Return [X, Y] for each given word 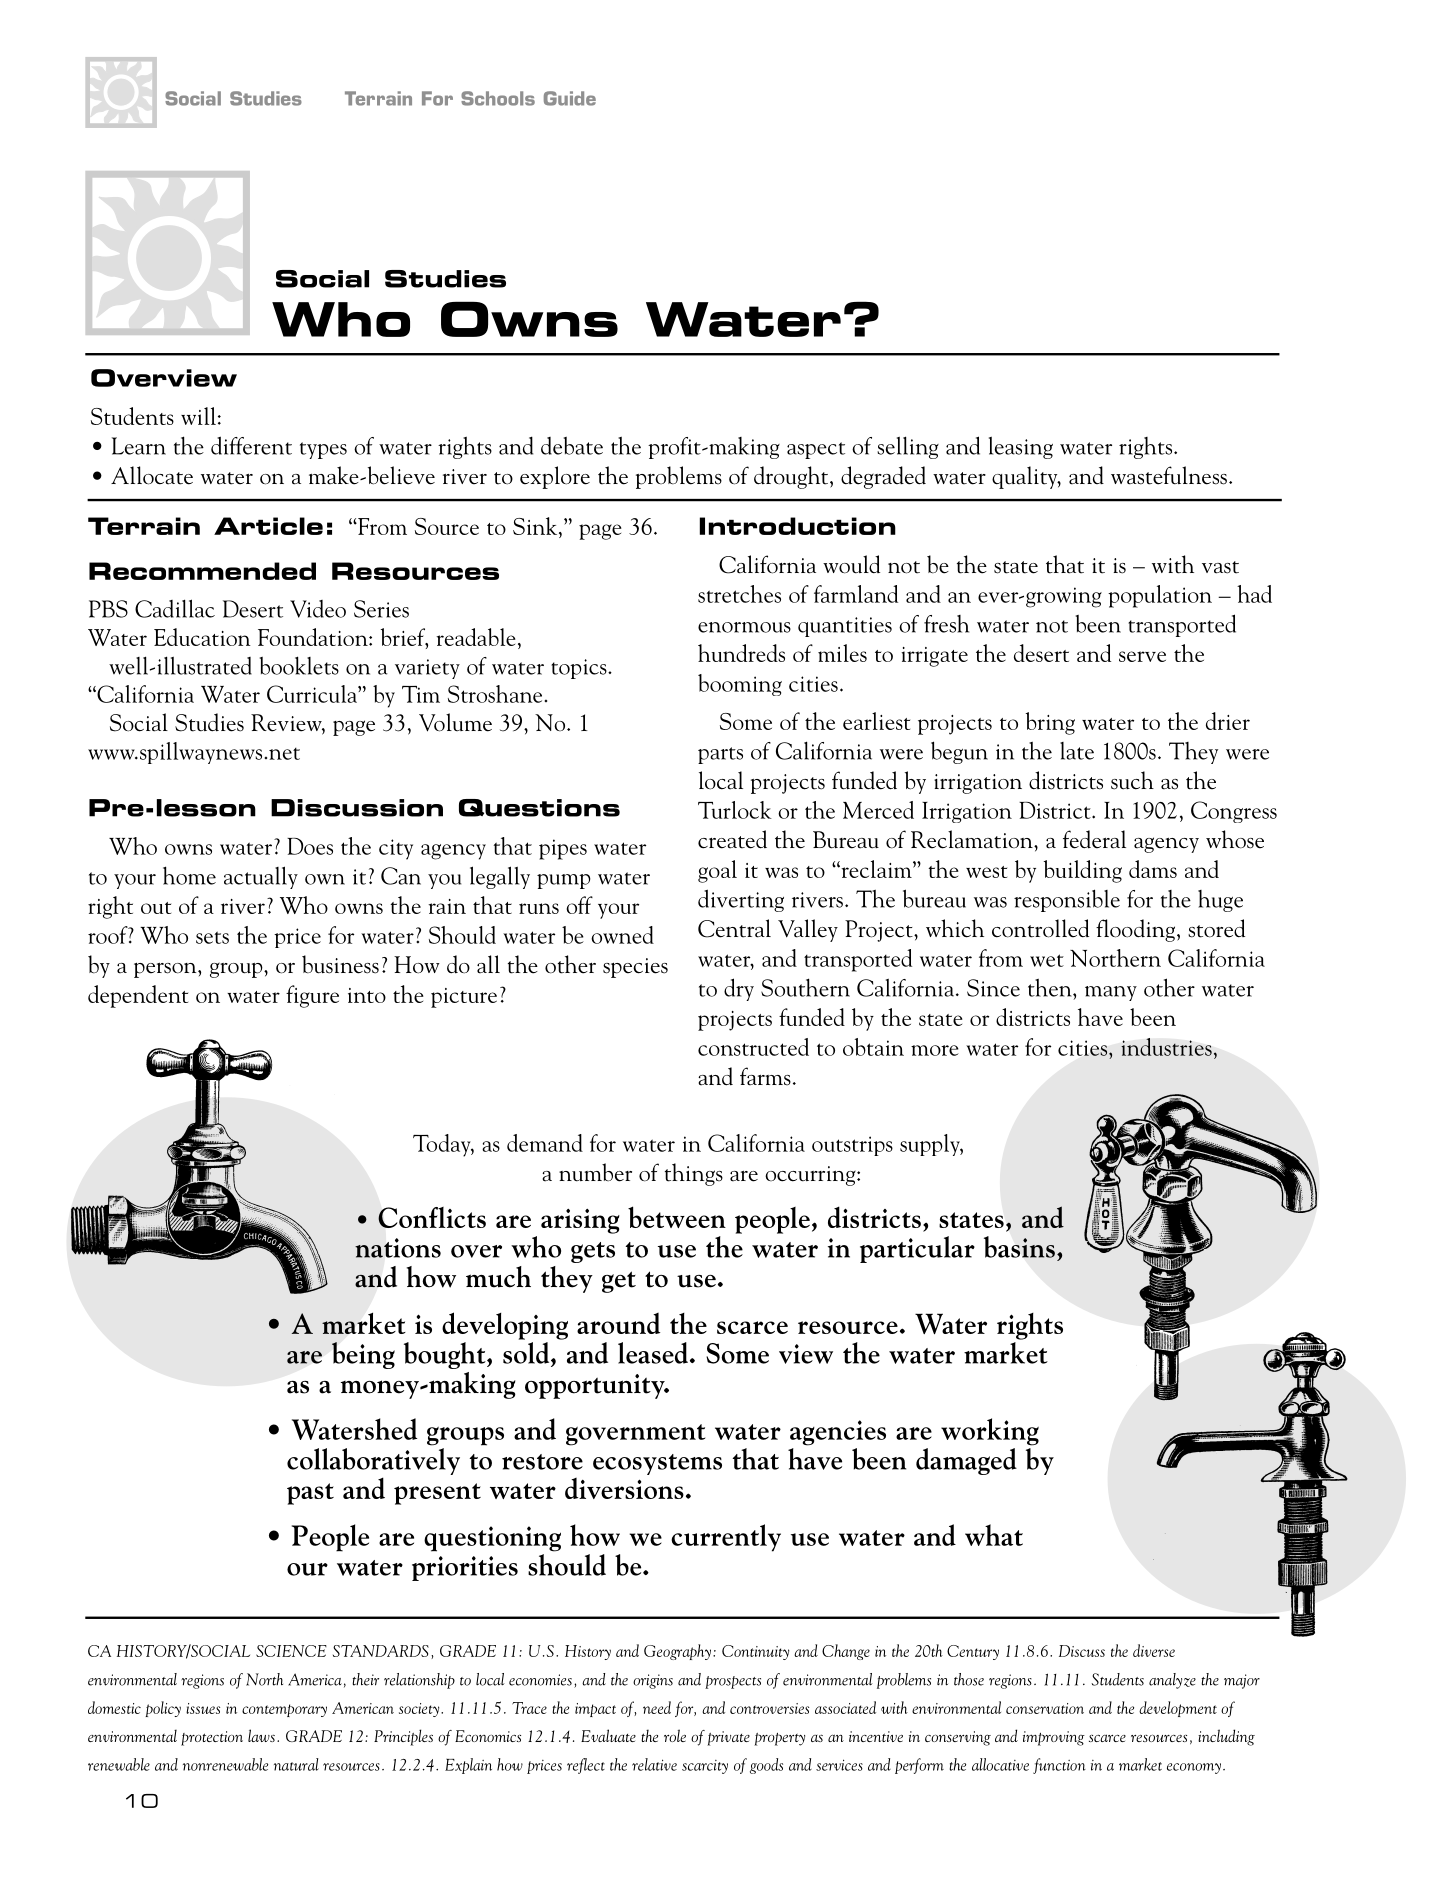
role [675, 1735]
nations [398, 1248]
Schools [498, 98]
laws [261, 1735]
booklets [299, 665]
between [677, 1217]
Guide [570, 98]
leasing [1021, 448]
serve [1142, 656]
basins [1019, 1247]
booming [740, 685]
